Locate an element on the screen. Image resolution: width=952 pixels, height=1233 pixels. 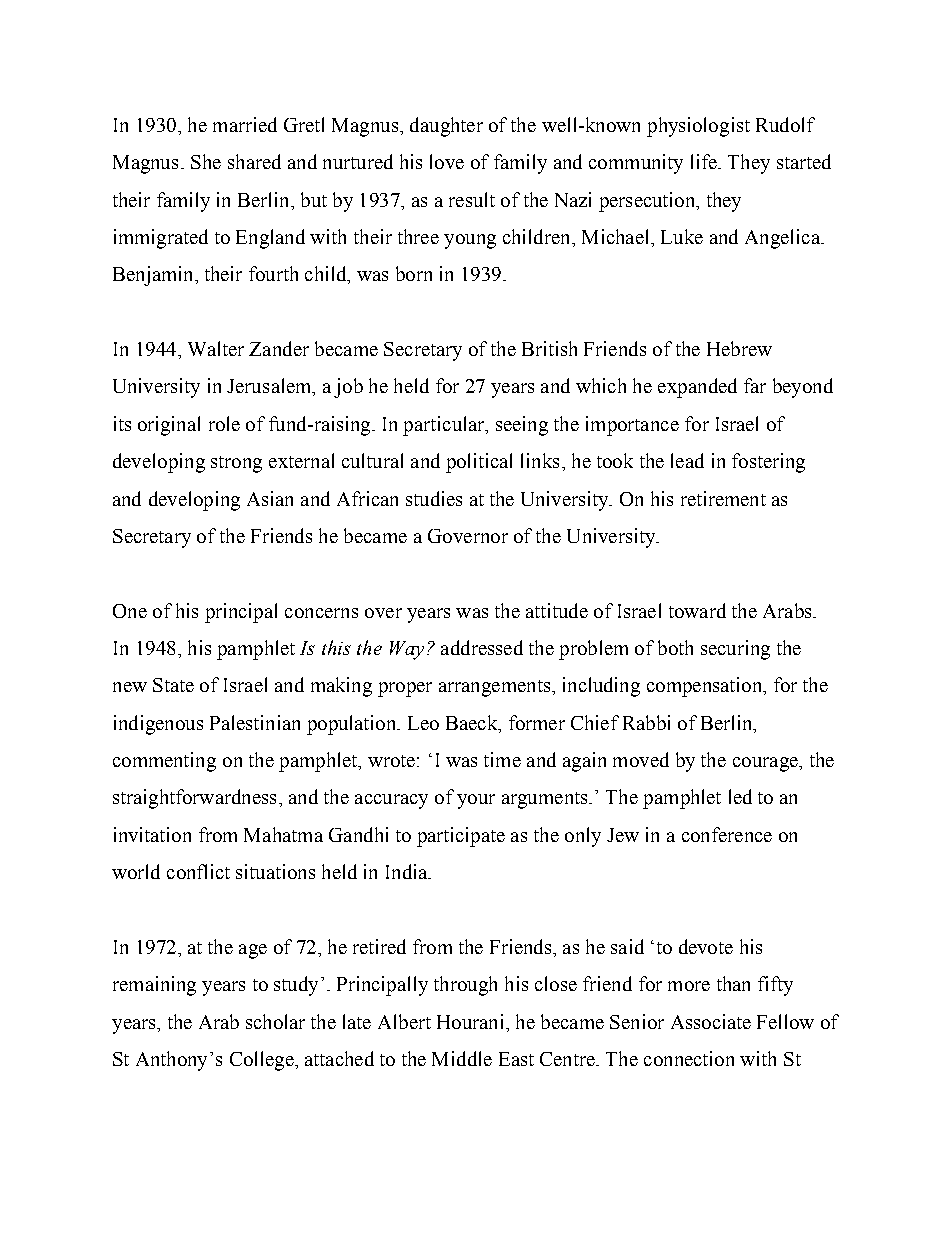
life is located at coordinates (705, 161).
